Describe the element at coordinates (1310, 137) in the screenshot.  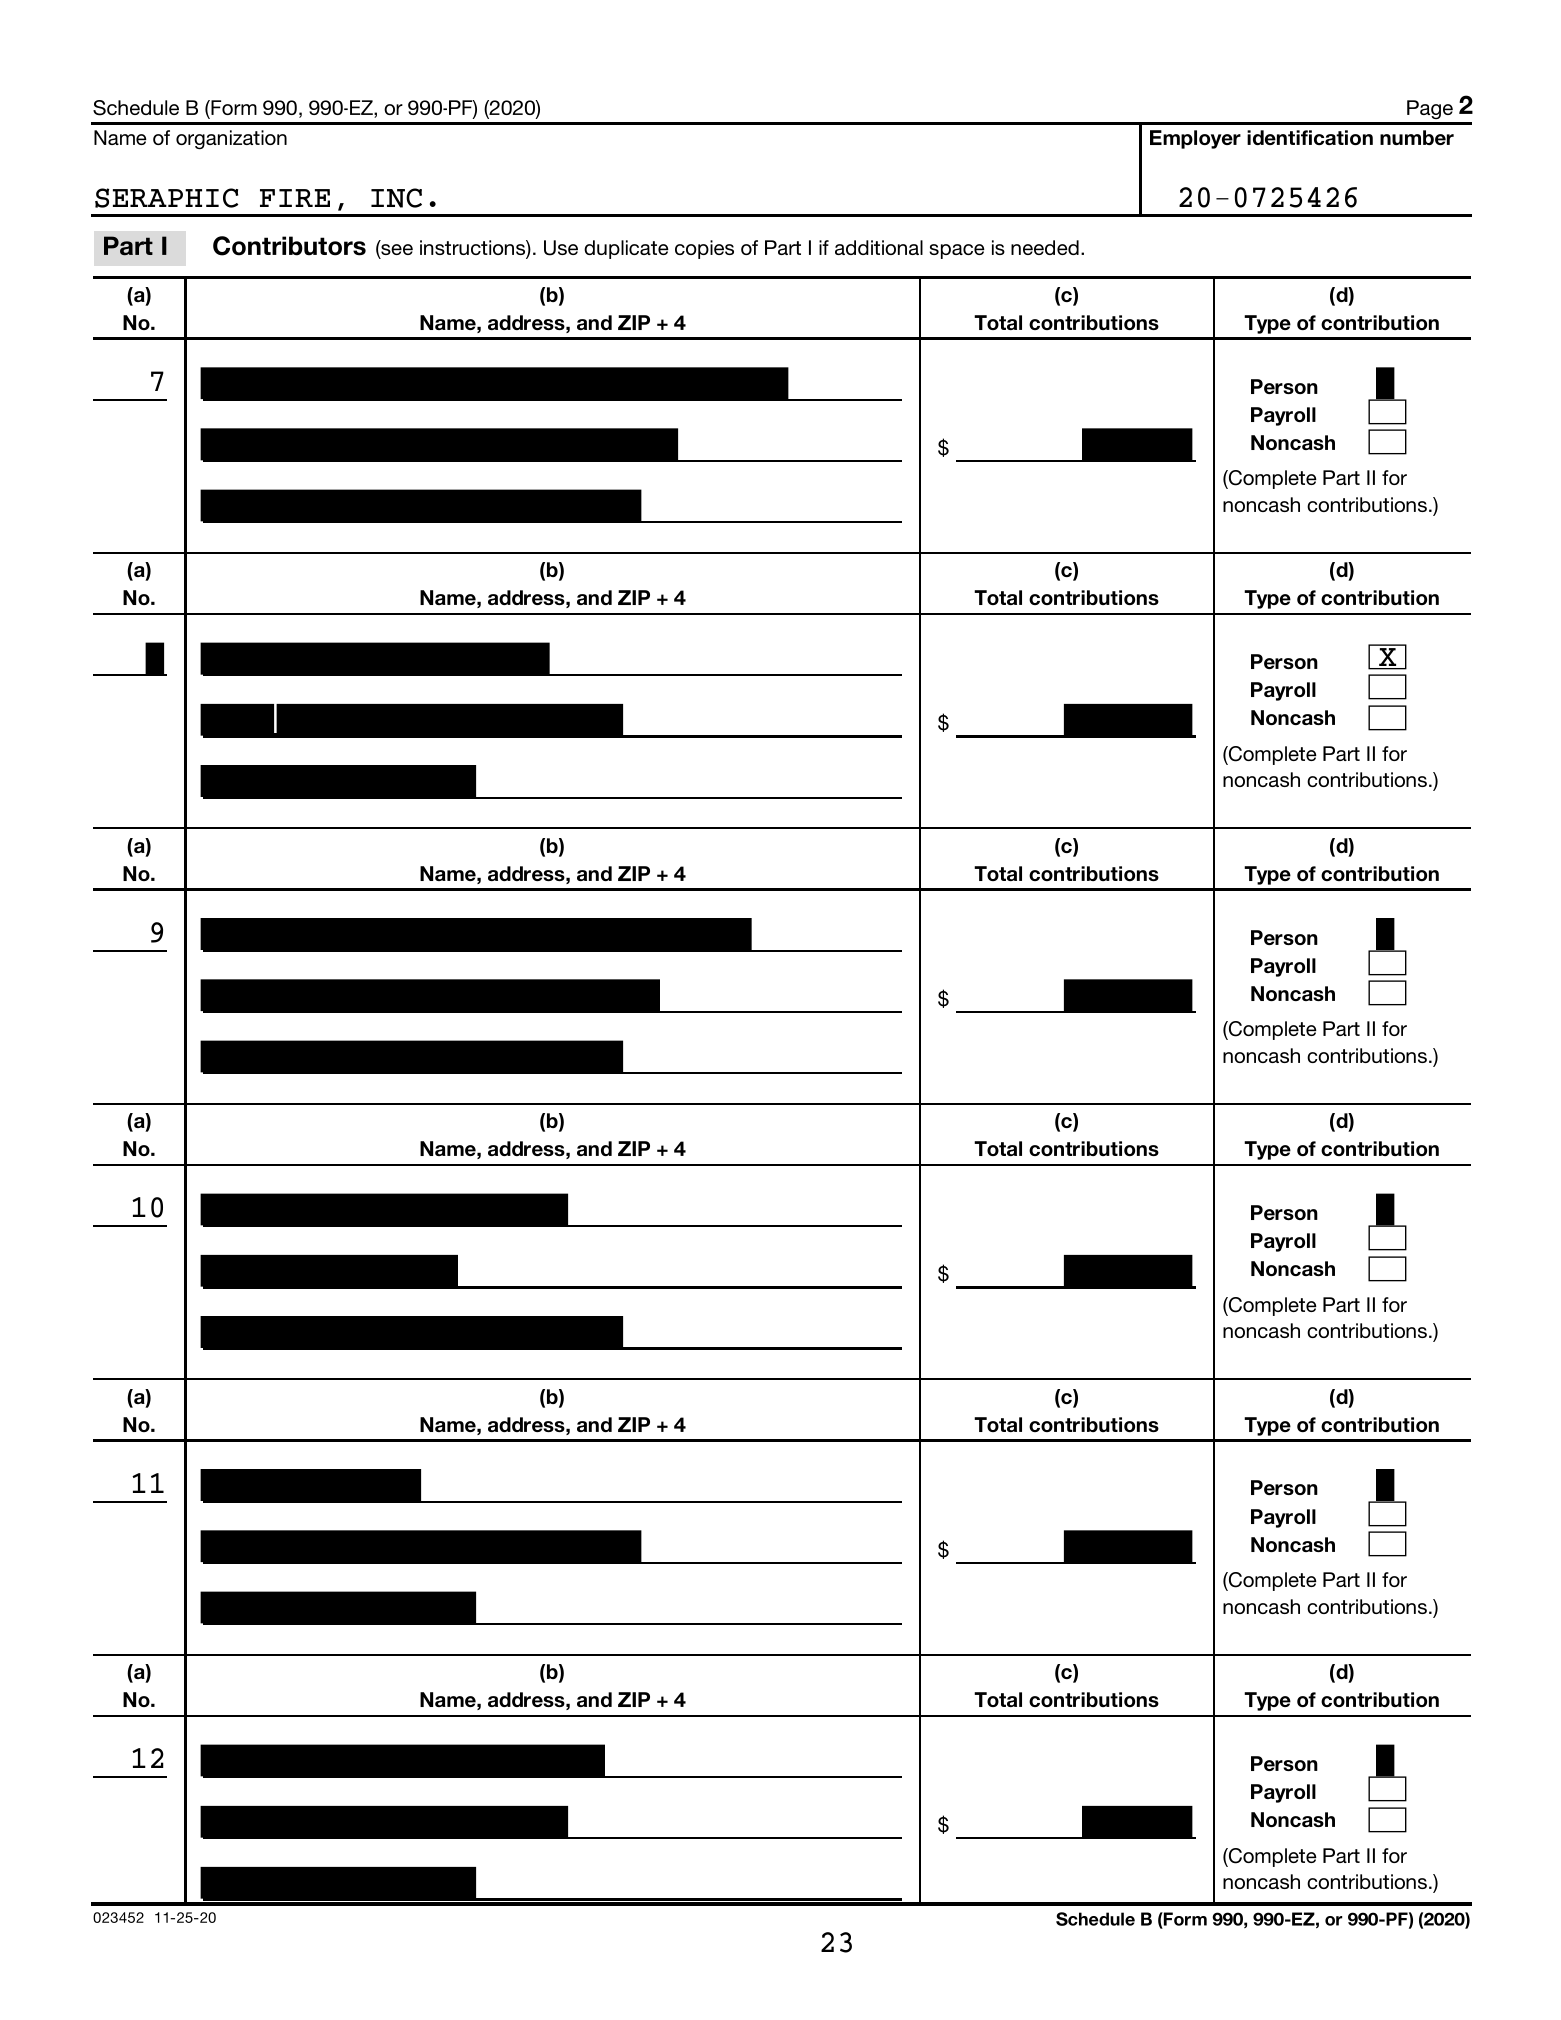
I see `identification` at that location.
